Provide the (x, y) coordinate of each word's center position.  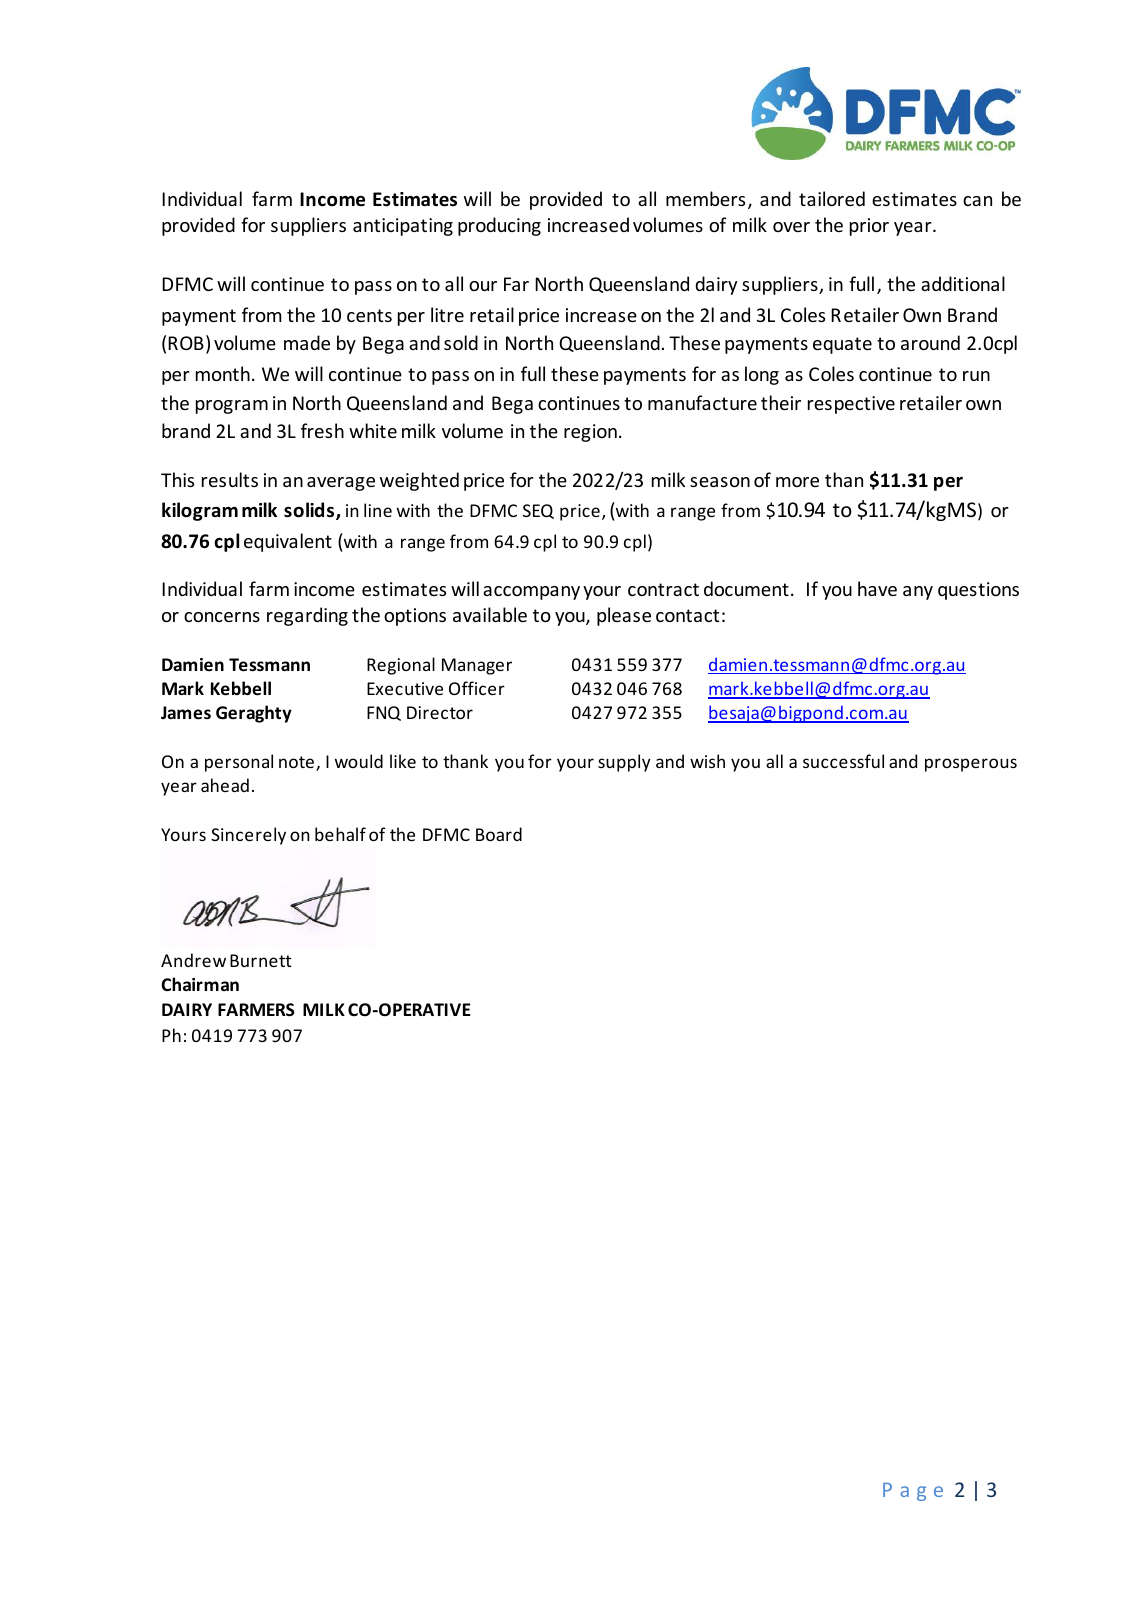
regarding (307, 616)
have (877, 588)
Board (499, 834)
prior (869, 227)
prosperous (971, 765)
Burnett (261, 960)
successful (843, 761)
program (232, 407)
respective (851, 405)
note (296, 762)
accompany (531, 593)
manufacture (702, 402)
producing (499, 226)
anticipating (403, 227)
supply (624, 763)
